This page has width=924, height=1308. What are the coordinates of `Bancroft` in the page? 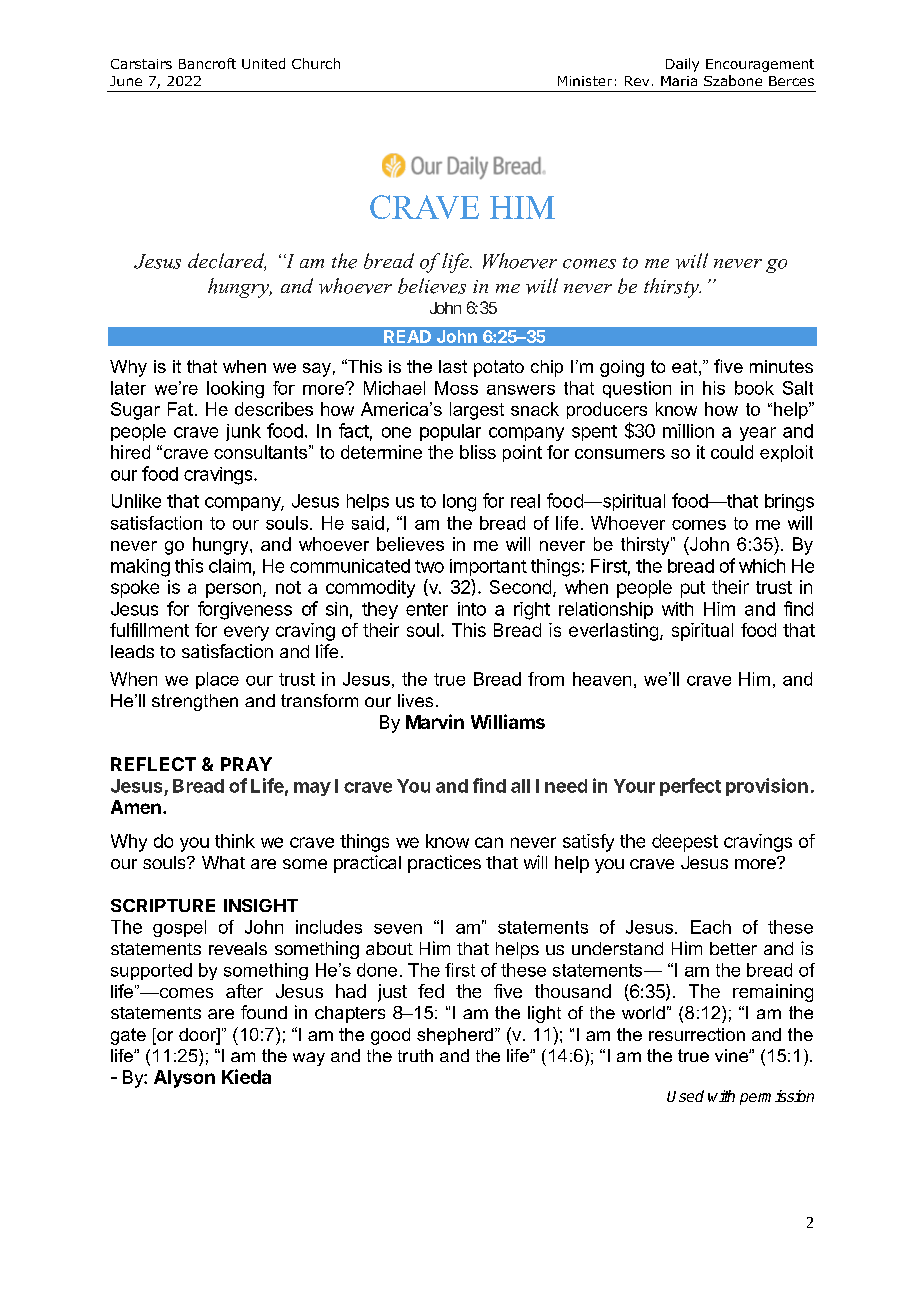 It's located at (207, 63).
